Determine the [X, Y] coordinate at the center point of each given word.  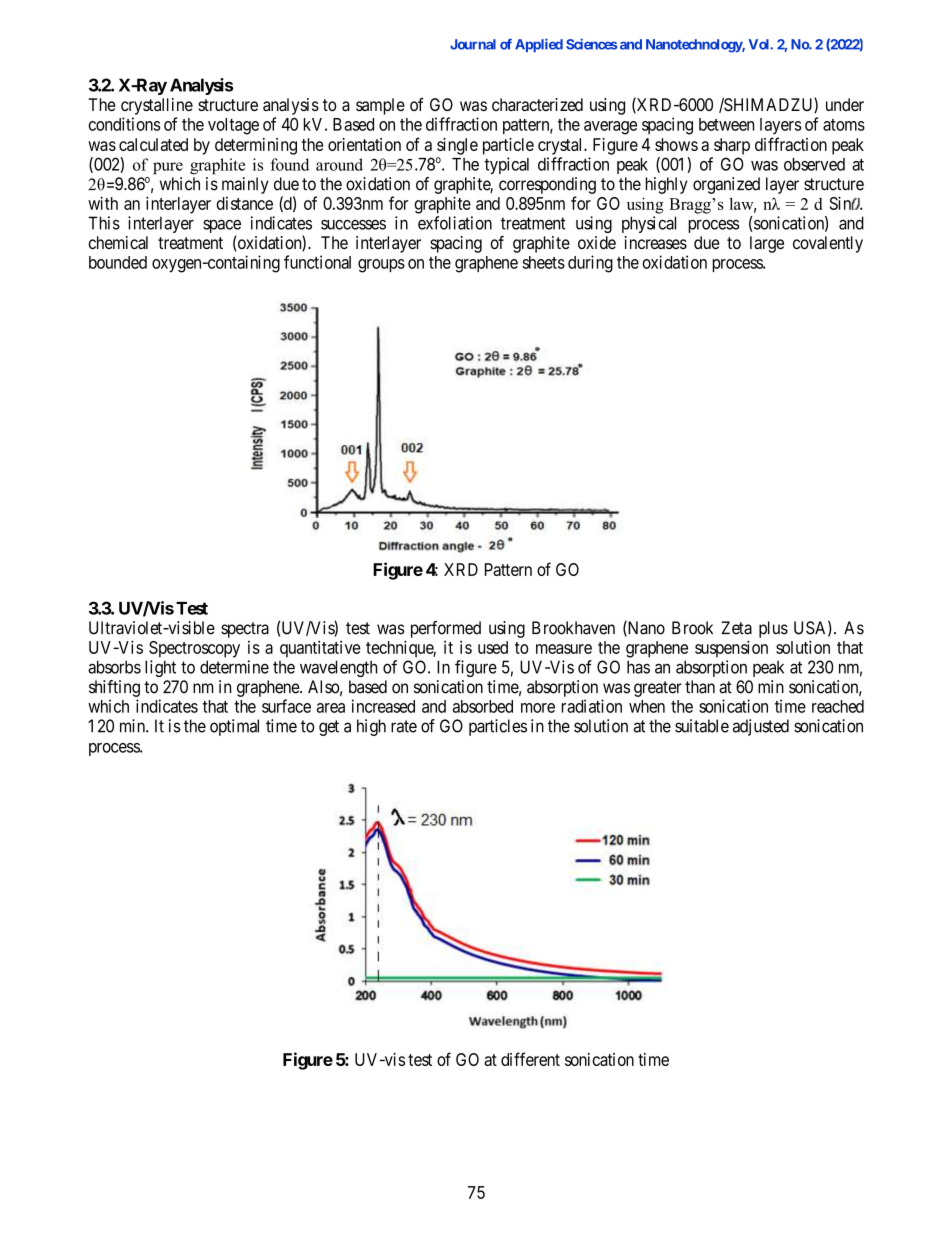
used [493, 647]
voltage [233, 126]
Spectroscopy [194, 649]
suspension [731, 649]
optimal [234, 727]
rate [404, 726]
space [222, 227]
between [726, 124]
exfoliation [455, 223]
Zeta [737, 628]
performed [446, 629]
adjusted [761, 727]
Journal [473, 44]
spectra [245, 630]
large [767, 244]
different [530, 1059]
